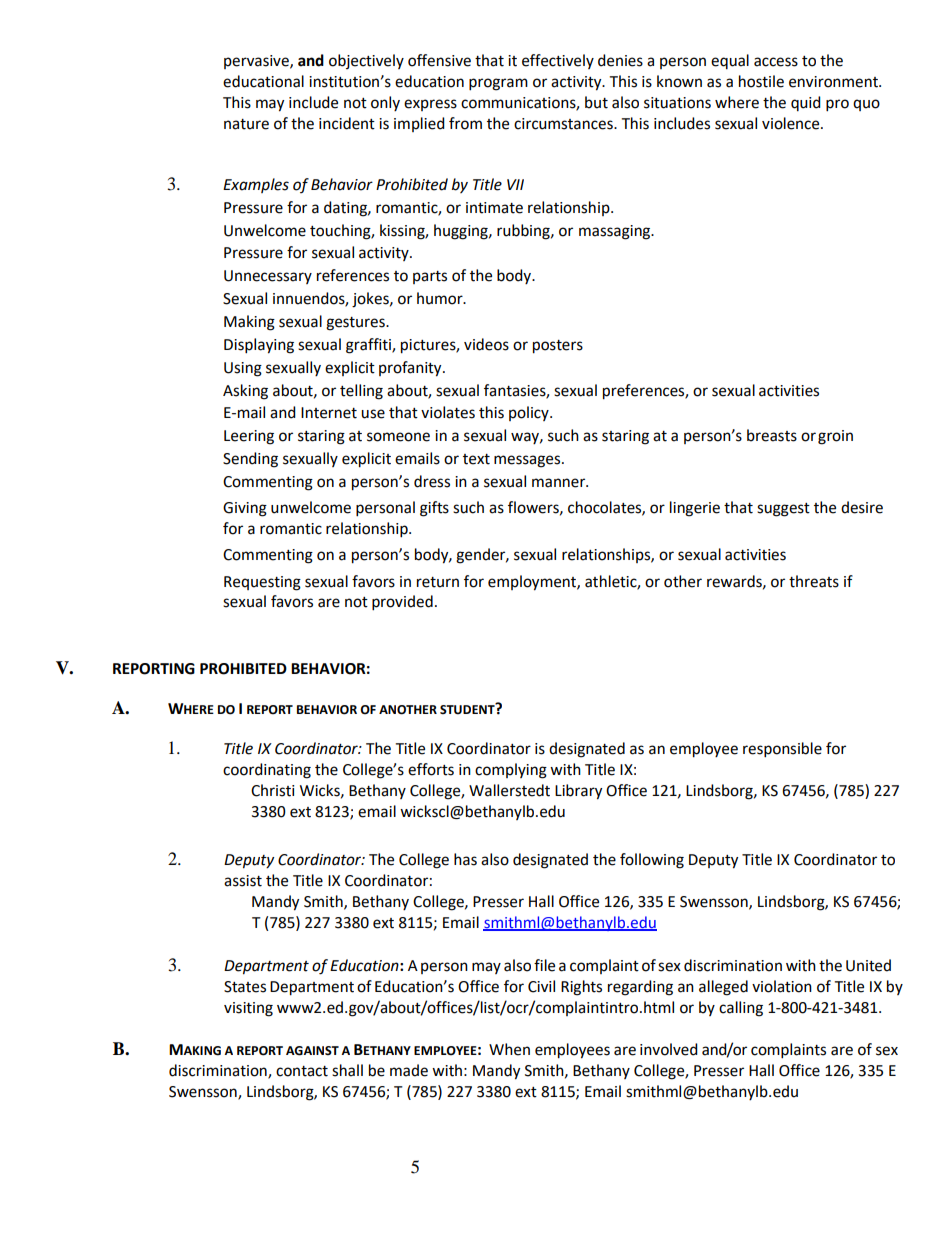  What do you see at coordinates (262, 583) in the image?
I see `Requesting` at bounding box center [262, 583].
